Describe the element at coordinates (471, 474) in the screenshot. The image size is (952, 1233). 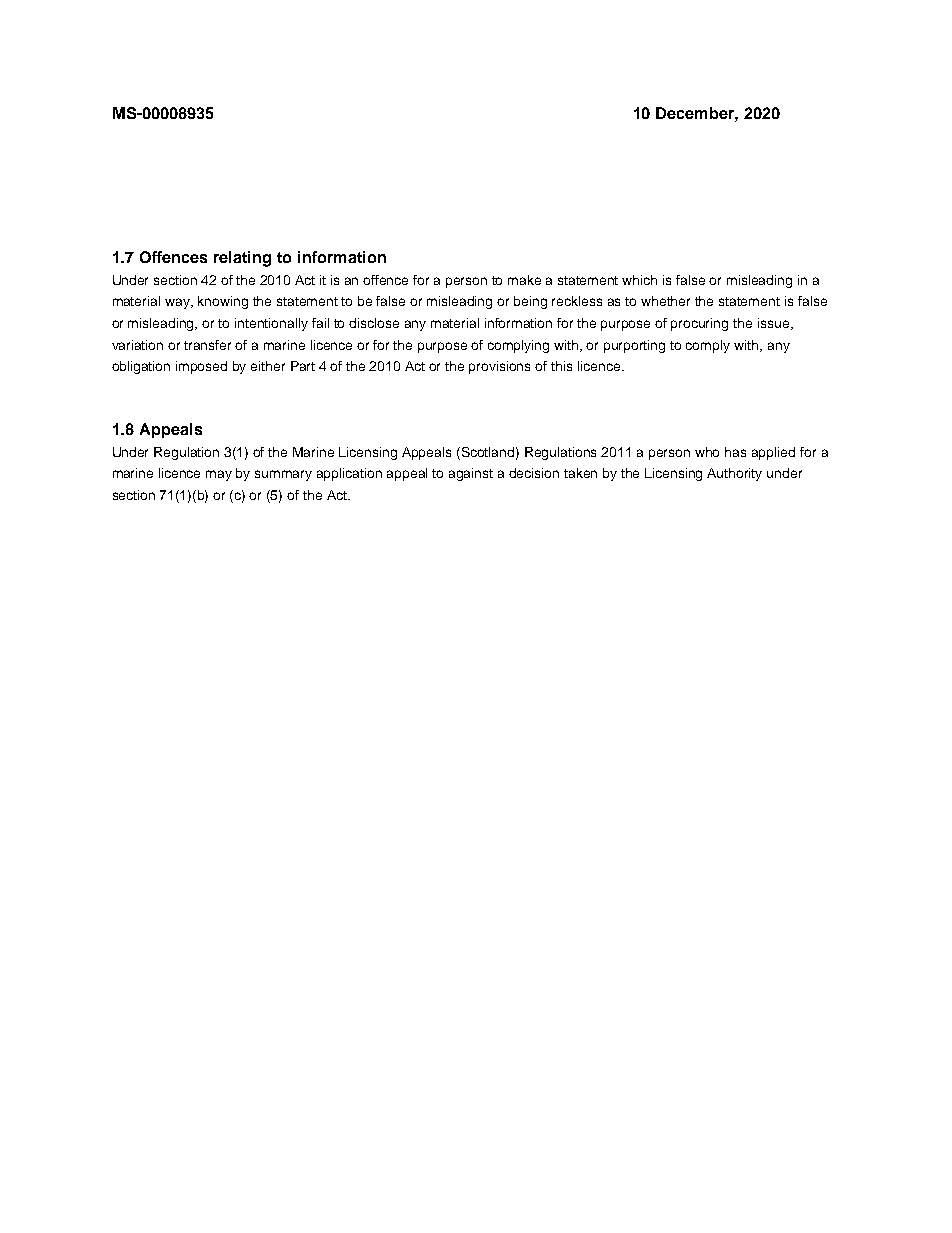
I see `against` at that location.
